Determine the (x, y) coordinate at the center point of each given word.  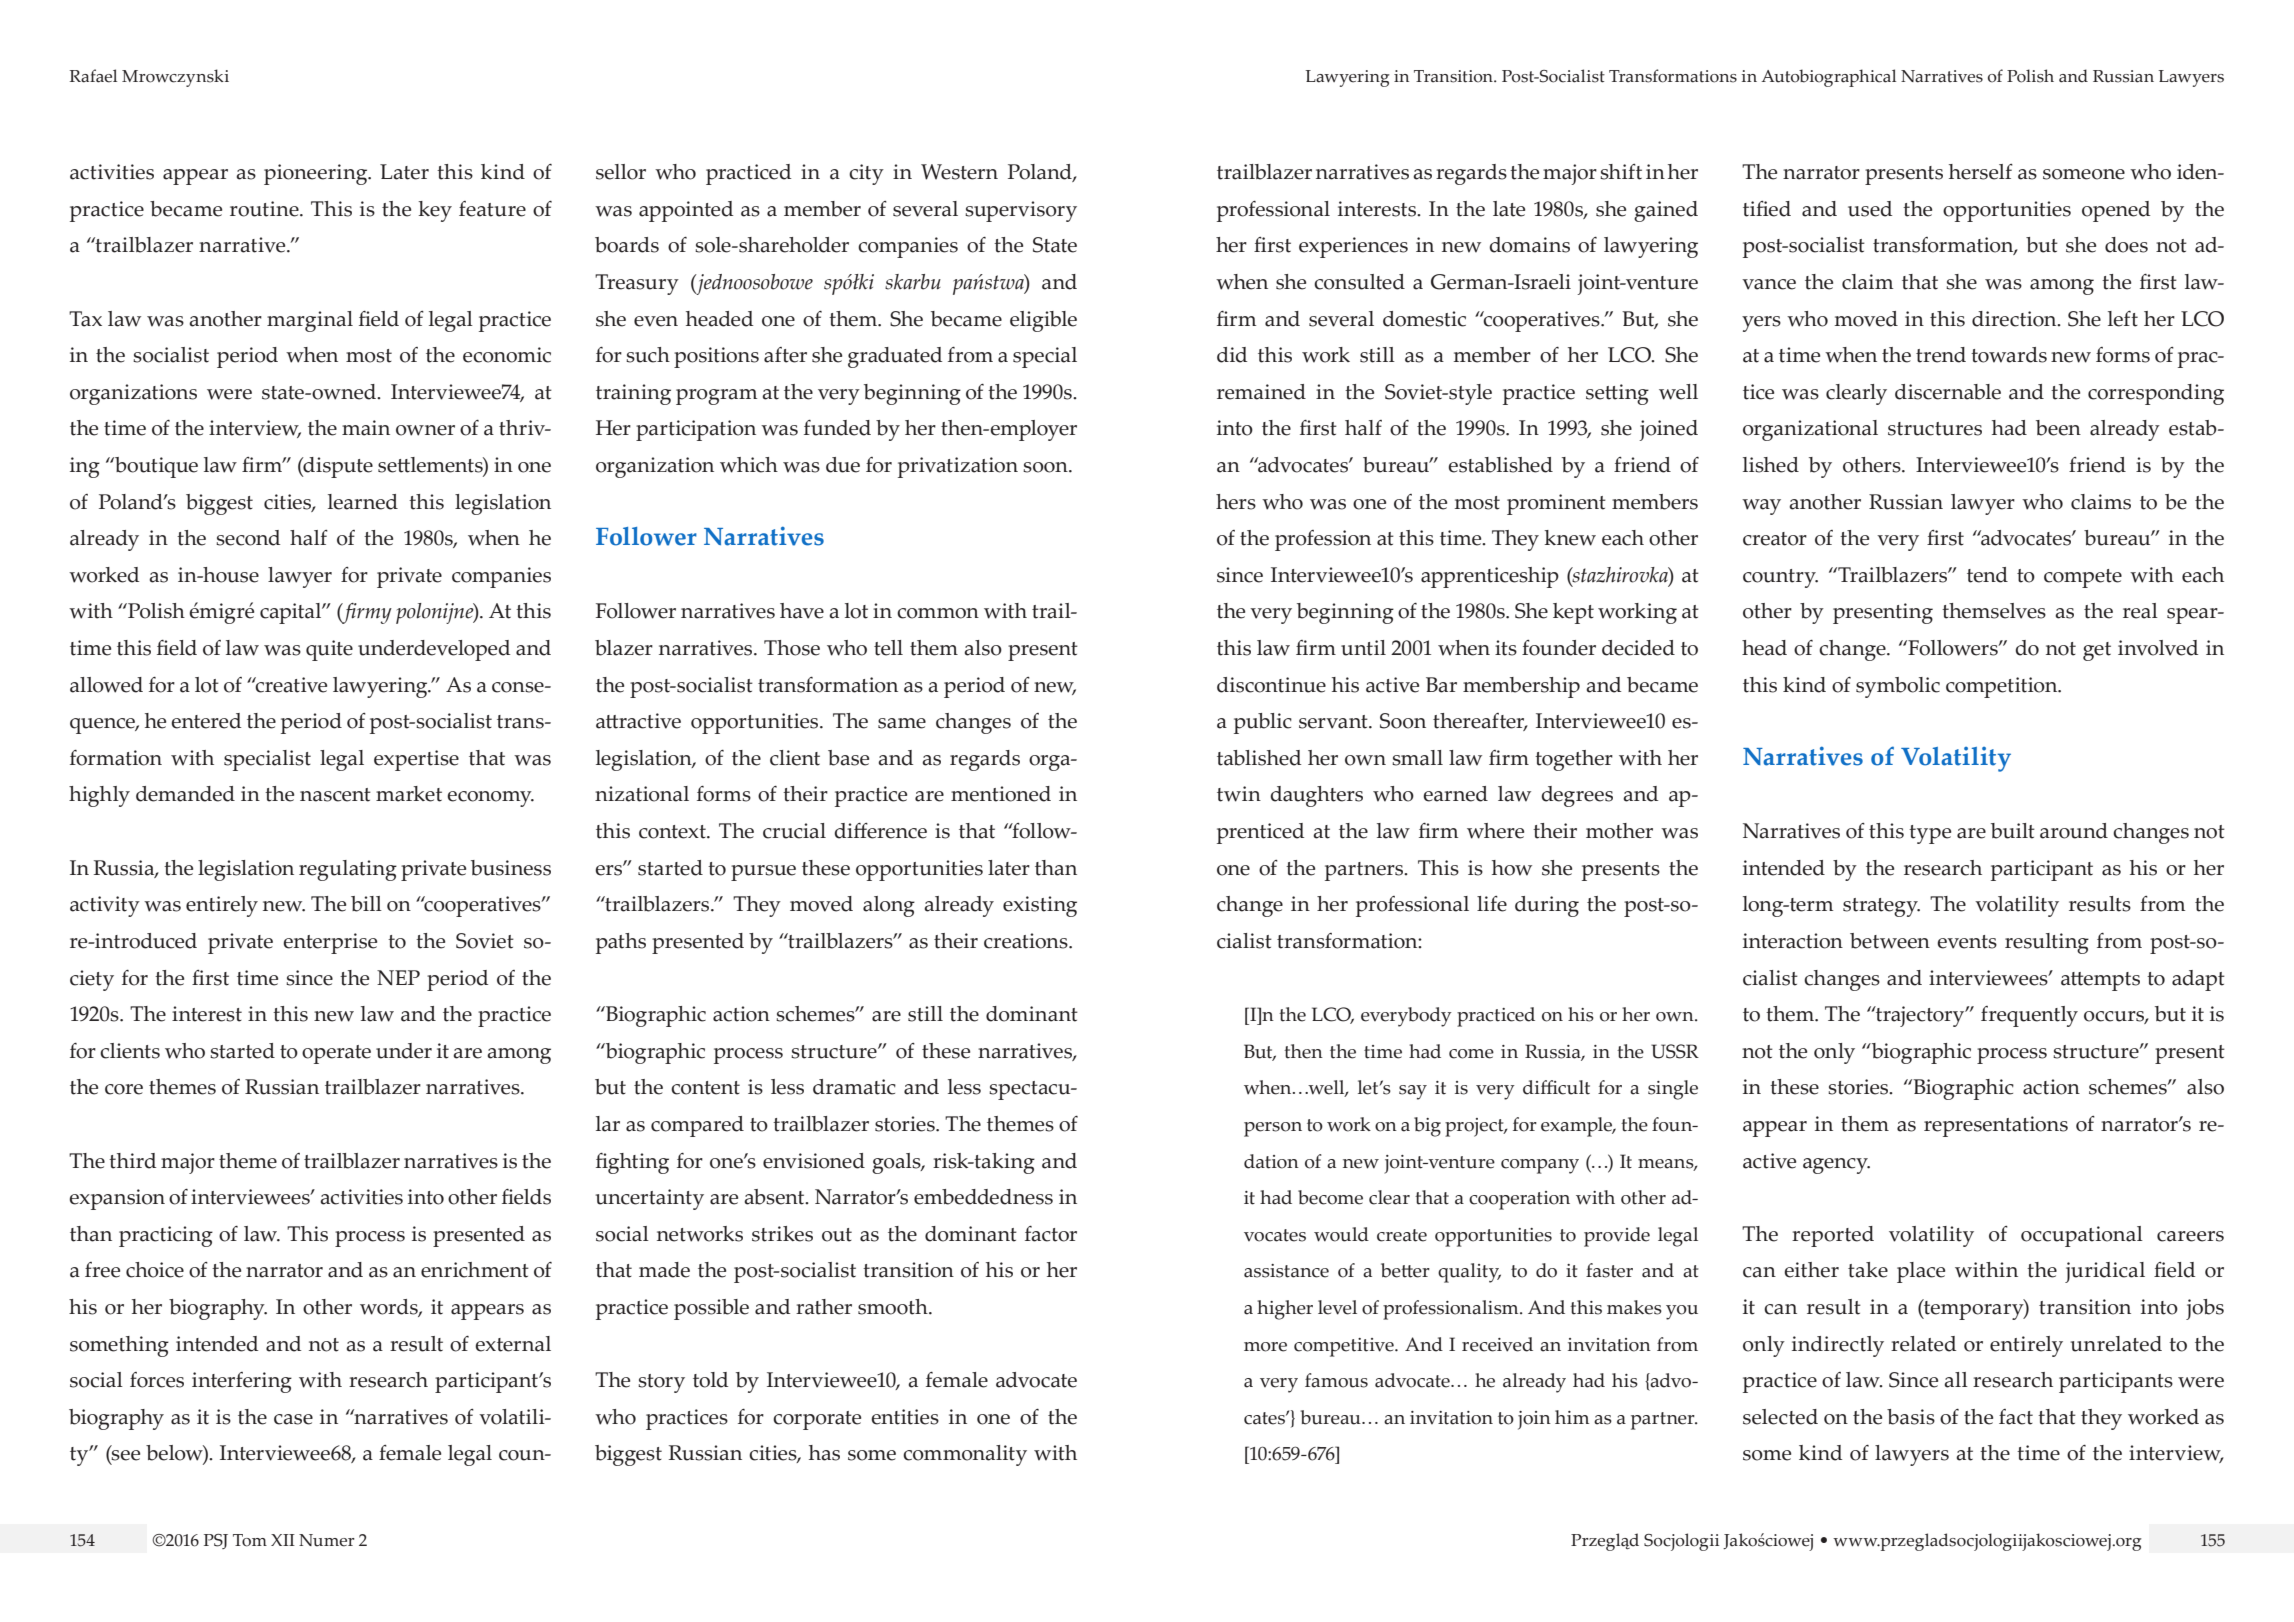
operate (336, 1054)
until (1363, 648)
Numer (327, 1540)
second (248, 538)
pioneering (317, 174)
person (1273, 1129)
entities (905, 1417)
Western (959, 172)
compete (2083, 578)
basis (1911, 1417)
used (1870, 209)
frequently (2029, 1016)
